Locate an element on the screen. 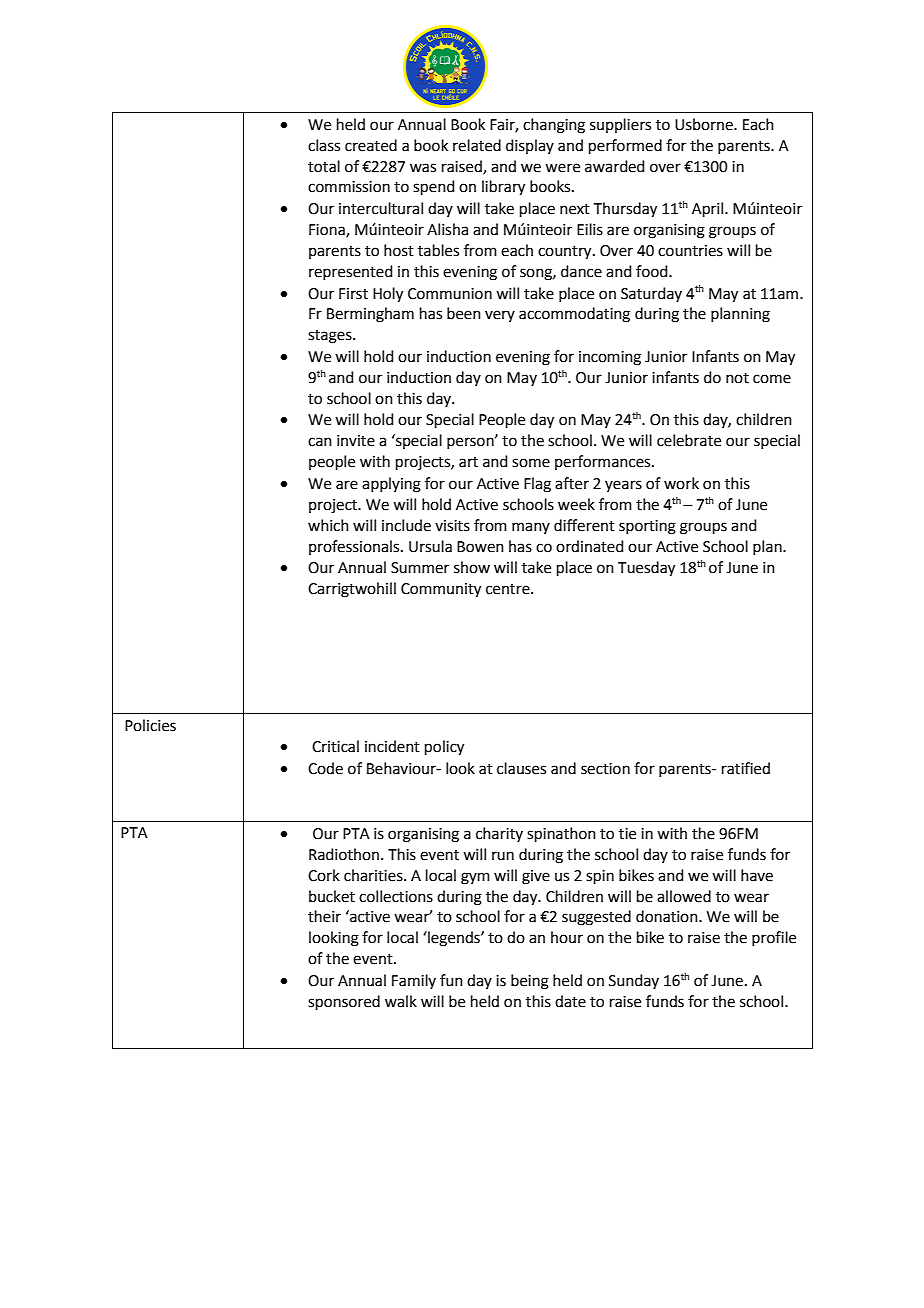 The width and height of the screenshot is (924, 1308). Family is located at coordinates (414, 981).
